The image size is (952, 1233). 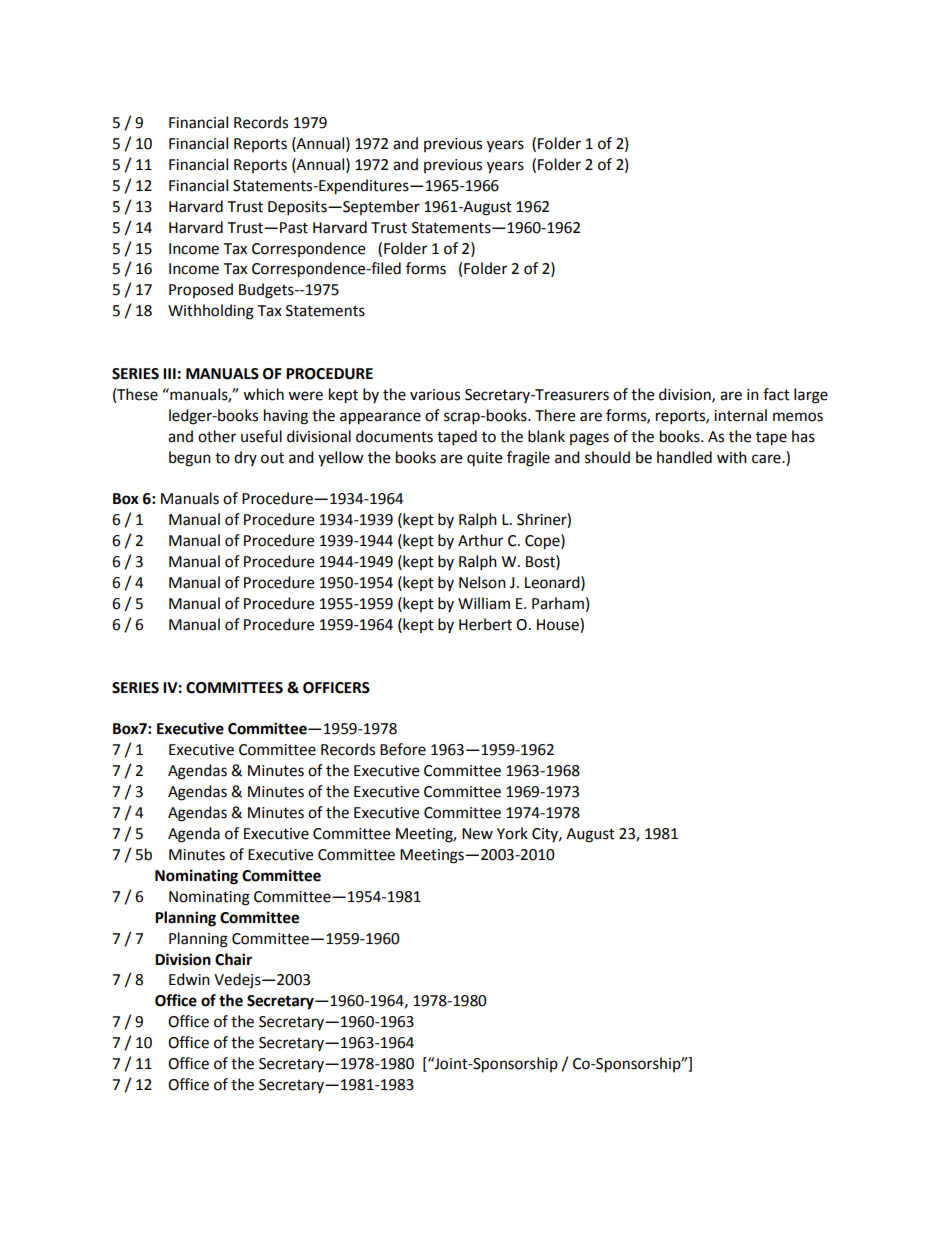 I want to click on William, so click(x=484, y=603).
